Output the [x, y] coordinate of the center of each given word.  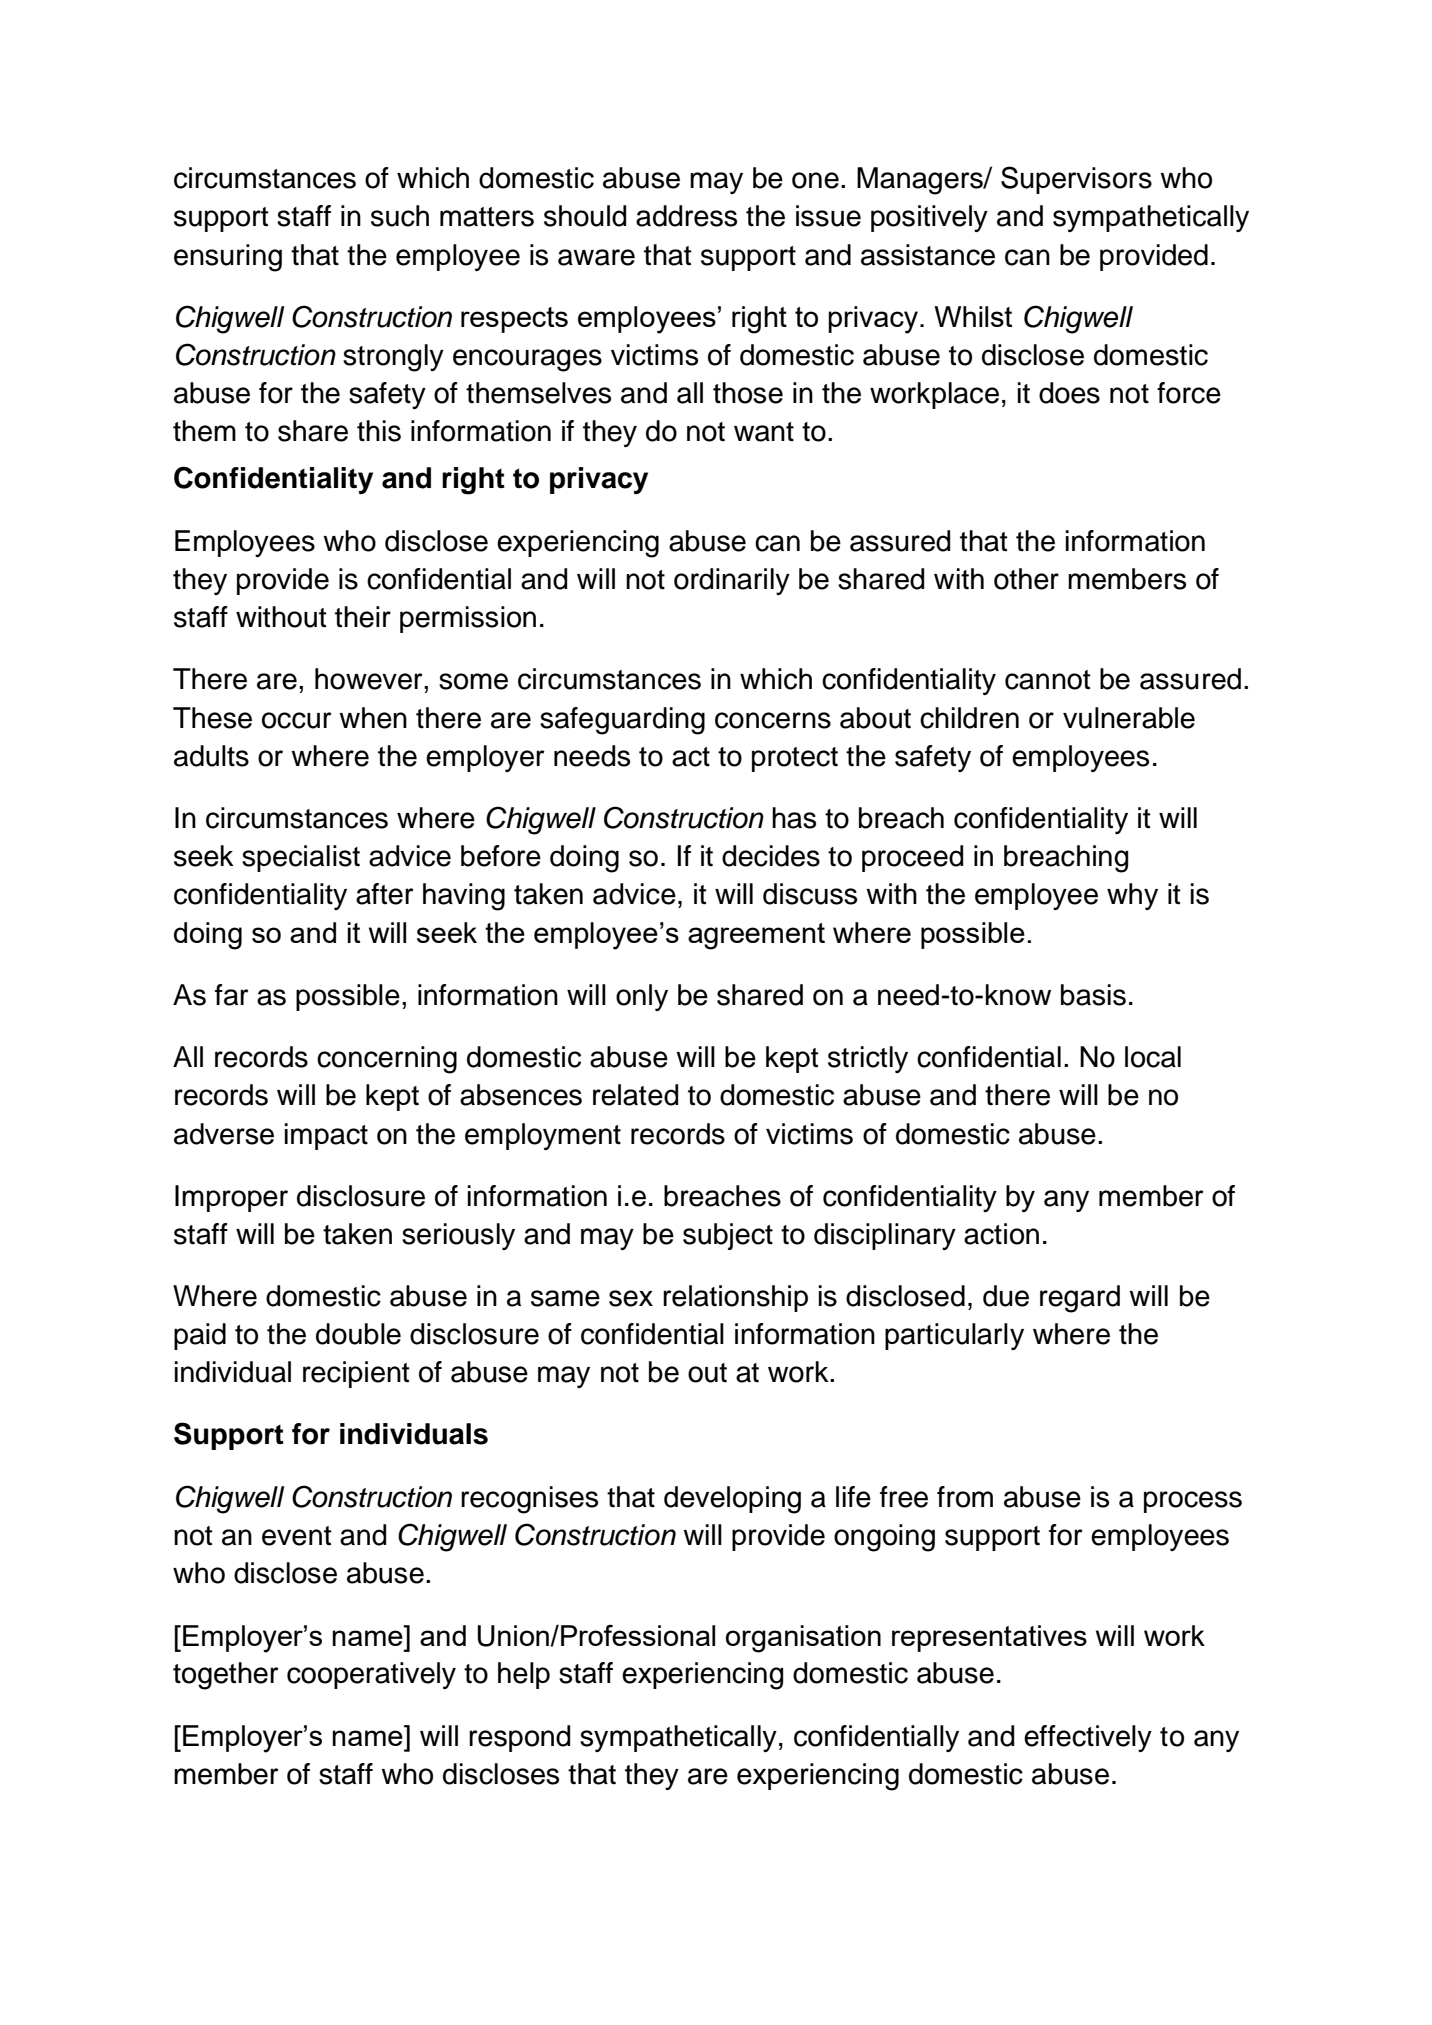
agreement [756, 936]
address [686, 216]
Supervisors [1076, 180]
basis [1093, 995]
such [400, 216]
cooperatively [371, 1675]
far [232, 995]
